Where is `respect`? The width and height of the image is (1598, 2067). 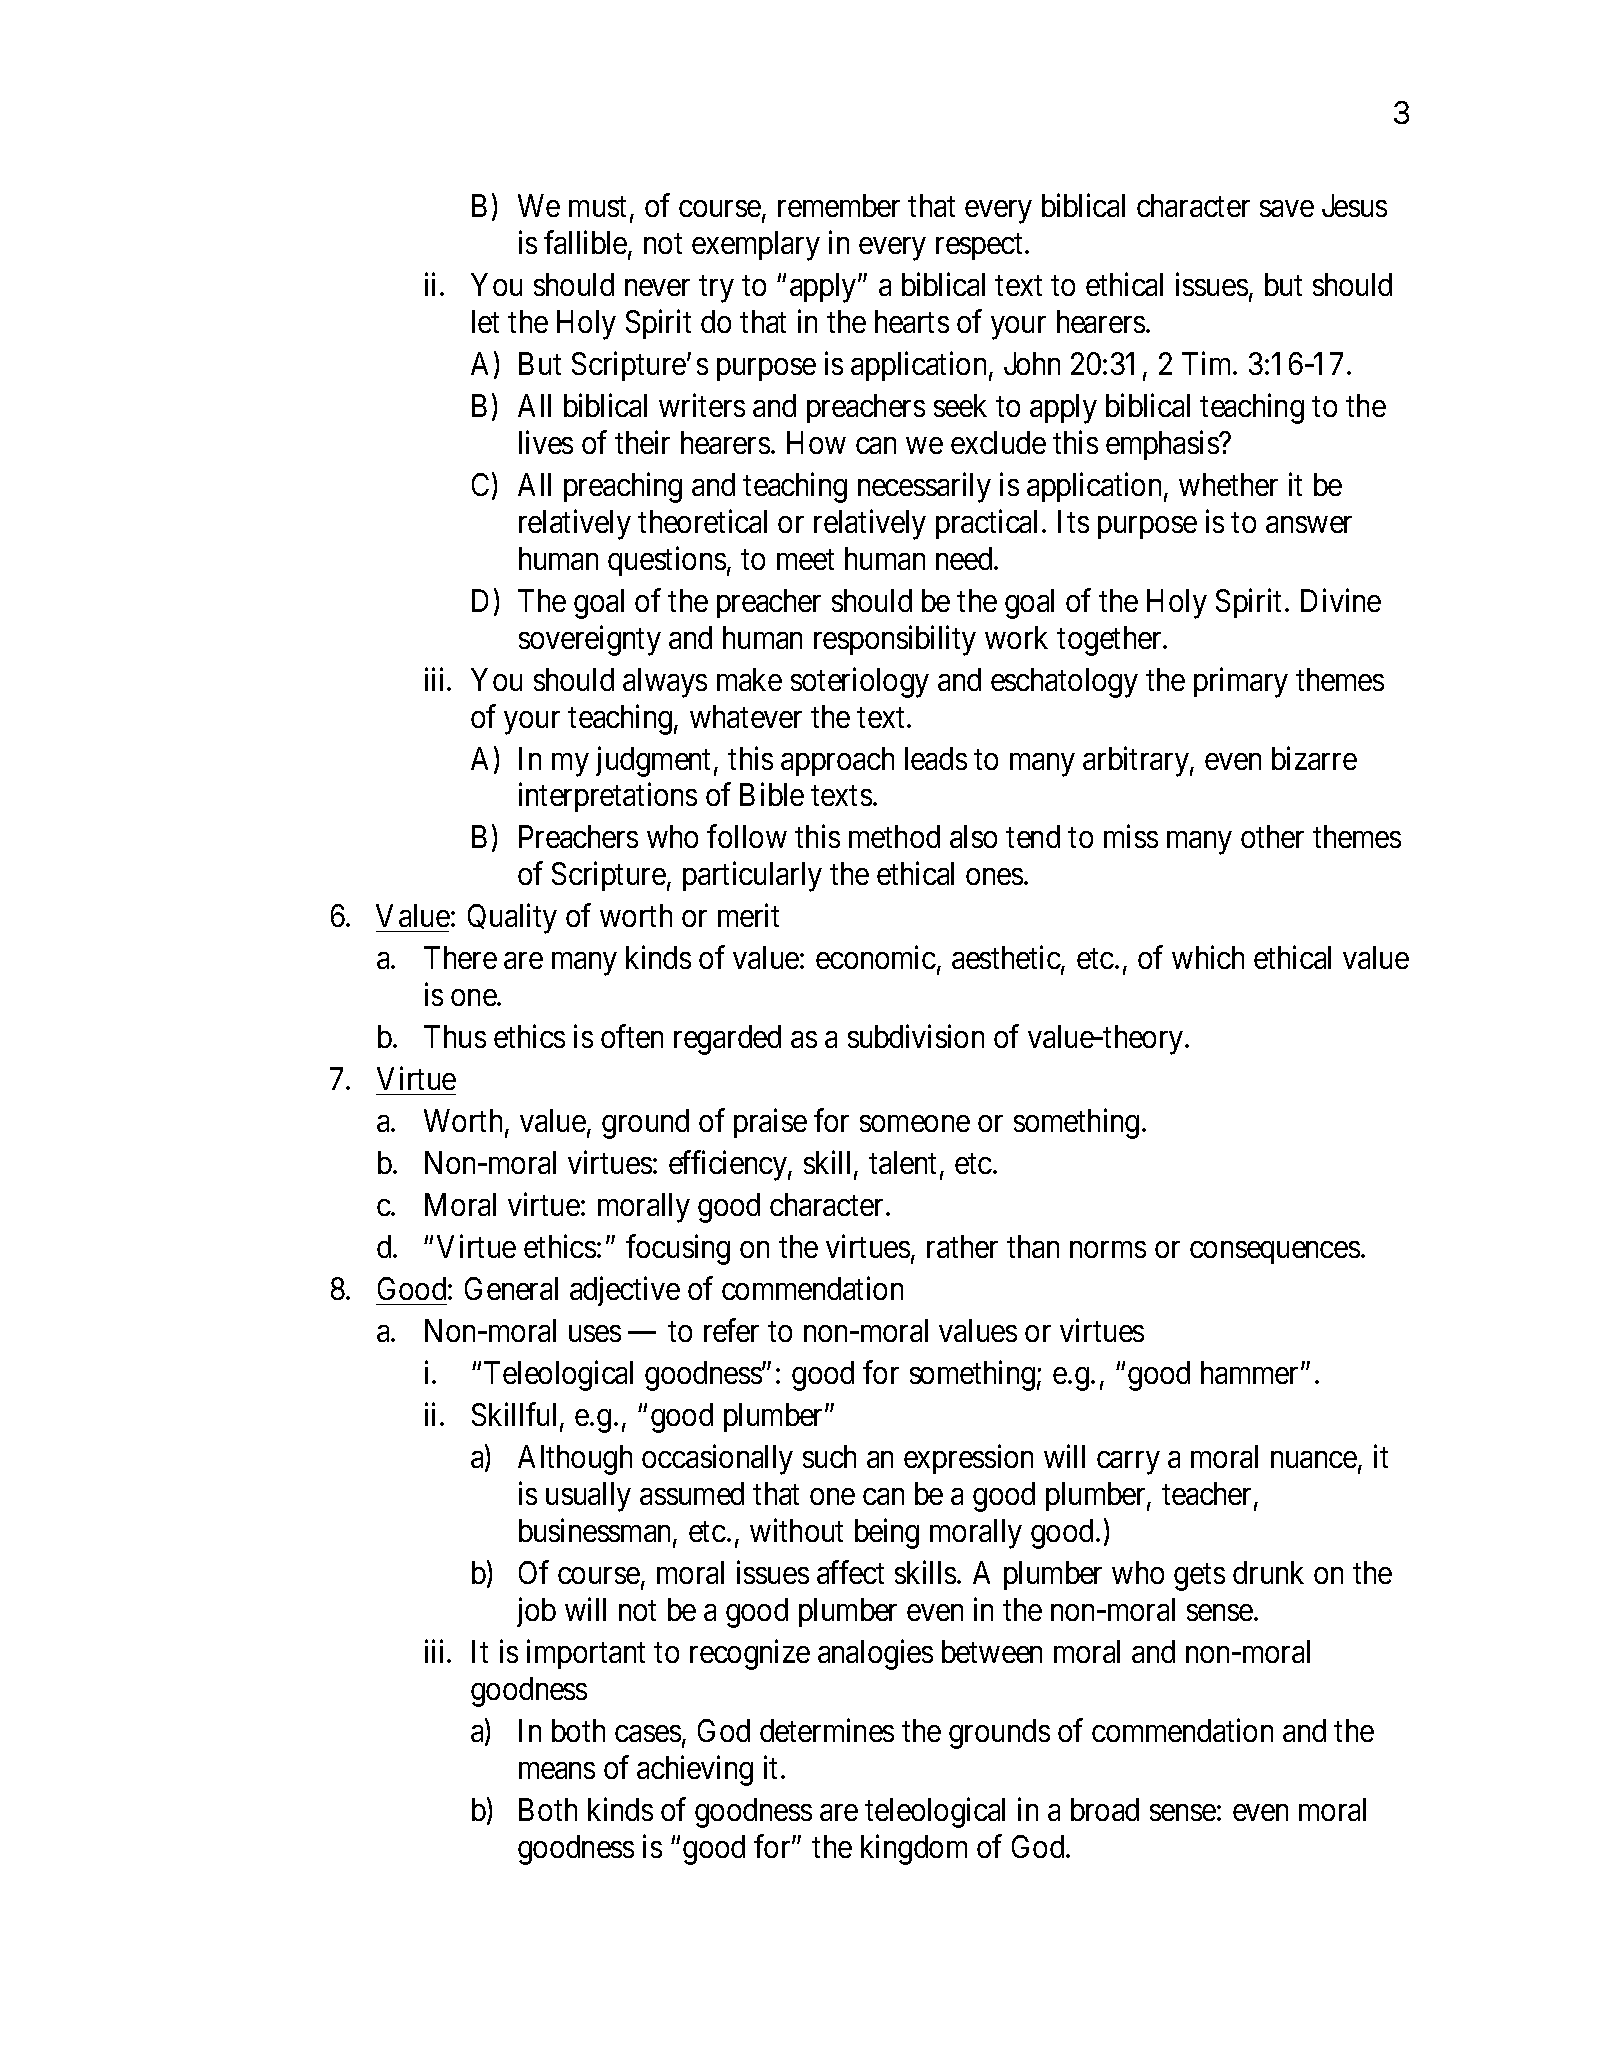 respect is located at coordinates (979, 247).
